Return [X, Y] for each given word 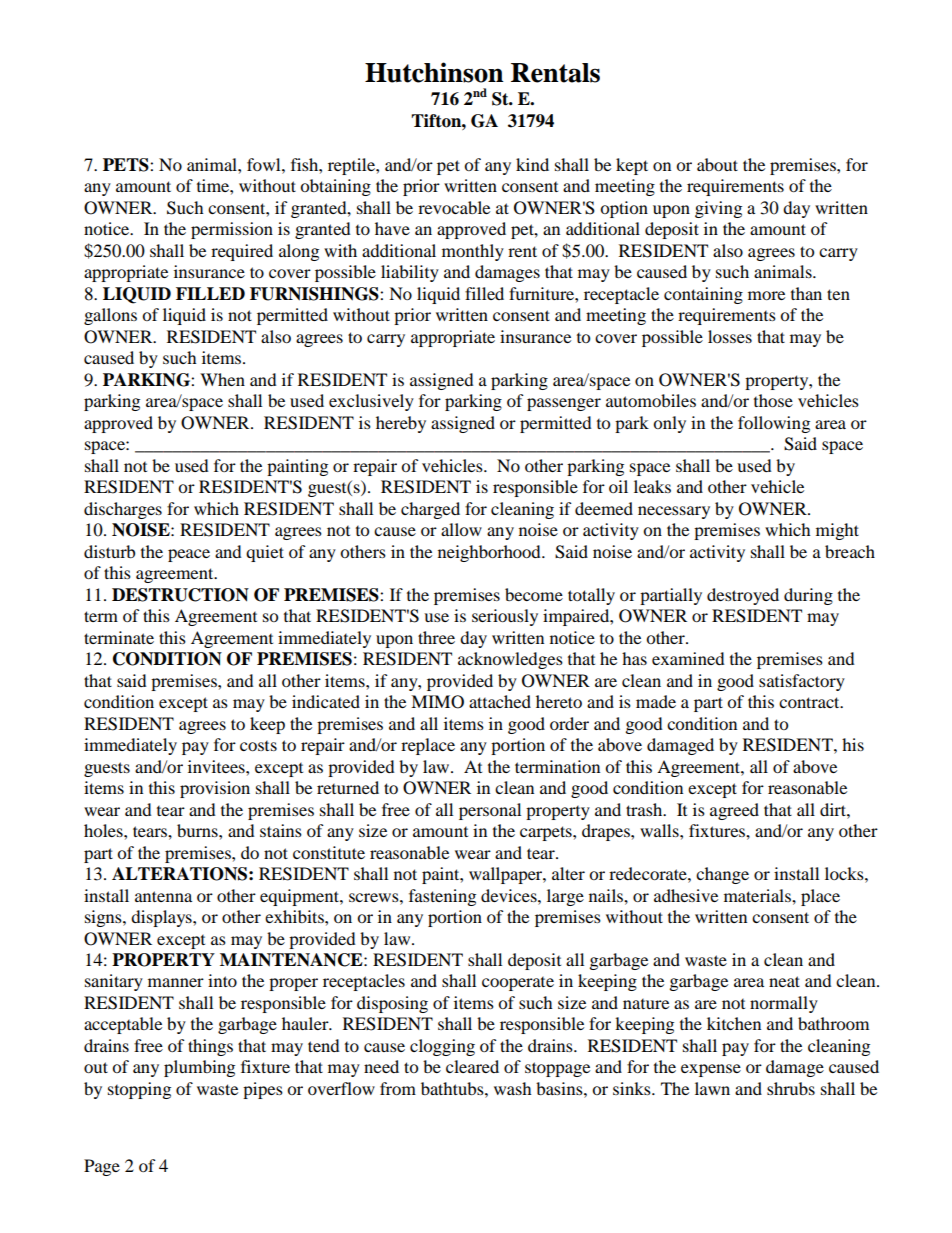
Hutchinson [434, 72]
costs [258, 746]
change [722, 875]
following [774, 424]
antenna [163, 896]
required [242, 252]
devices [510, 895]
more [766, 295]
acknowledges [510, 660]
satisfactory [802, 682]
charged [430, 510]
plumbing [199, 1068]
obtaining [335, 187]
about [717, 164]
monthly [473, 252]
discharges [123, 510]
